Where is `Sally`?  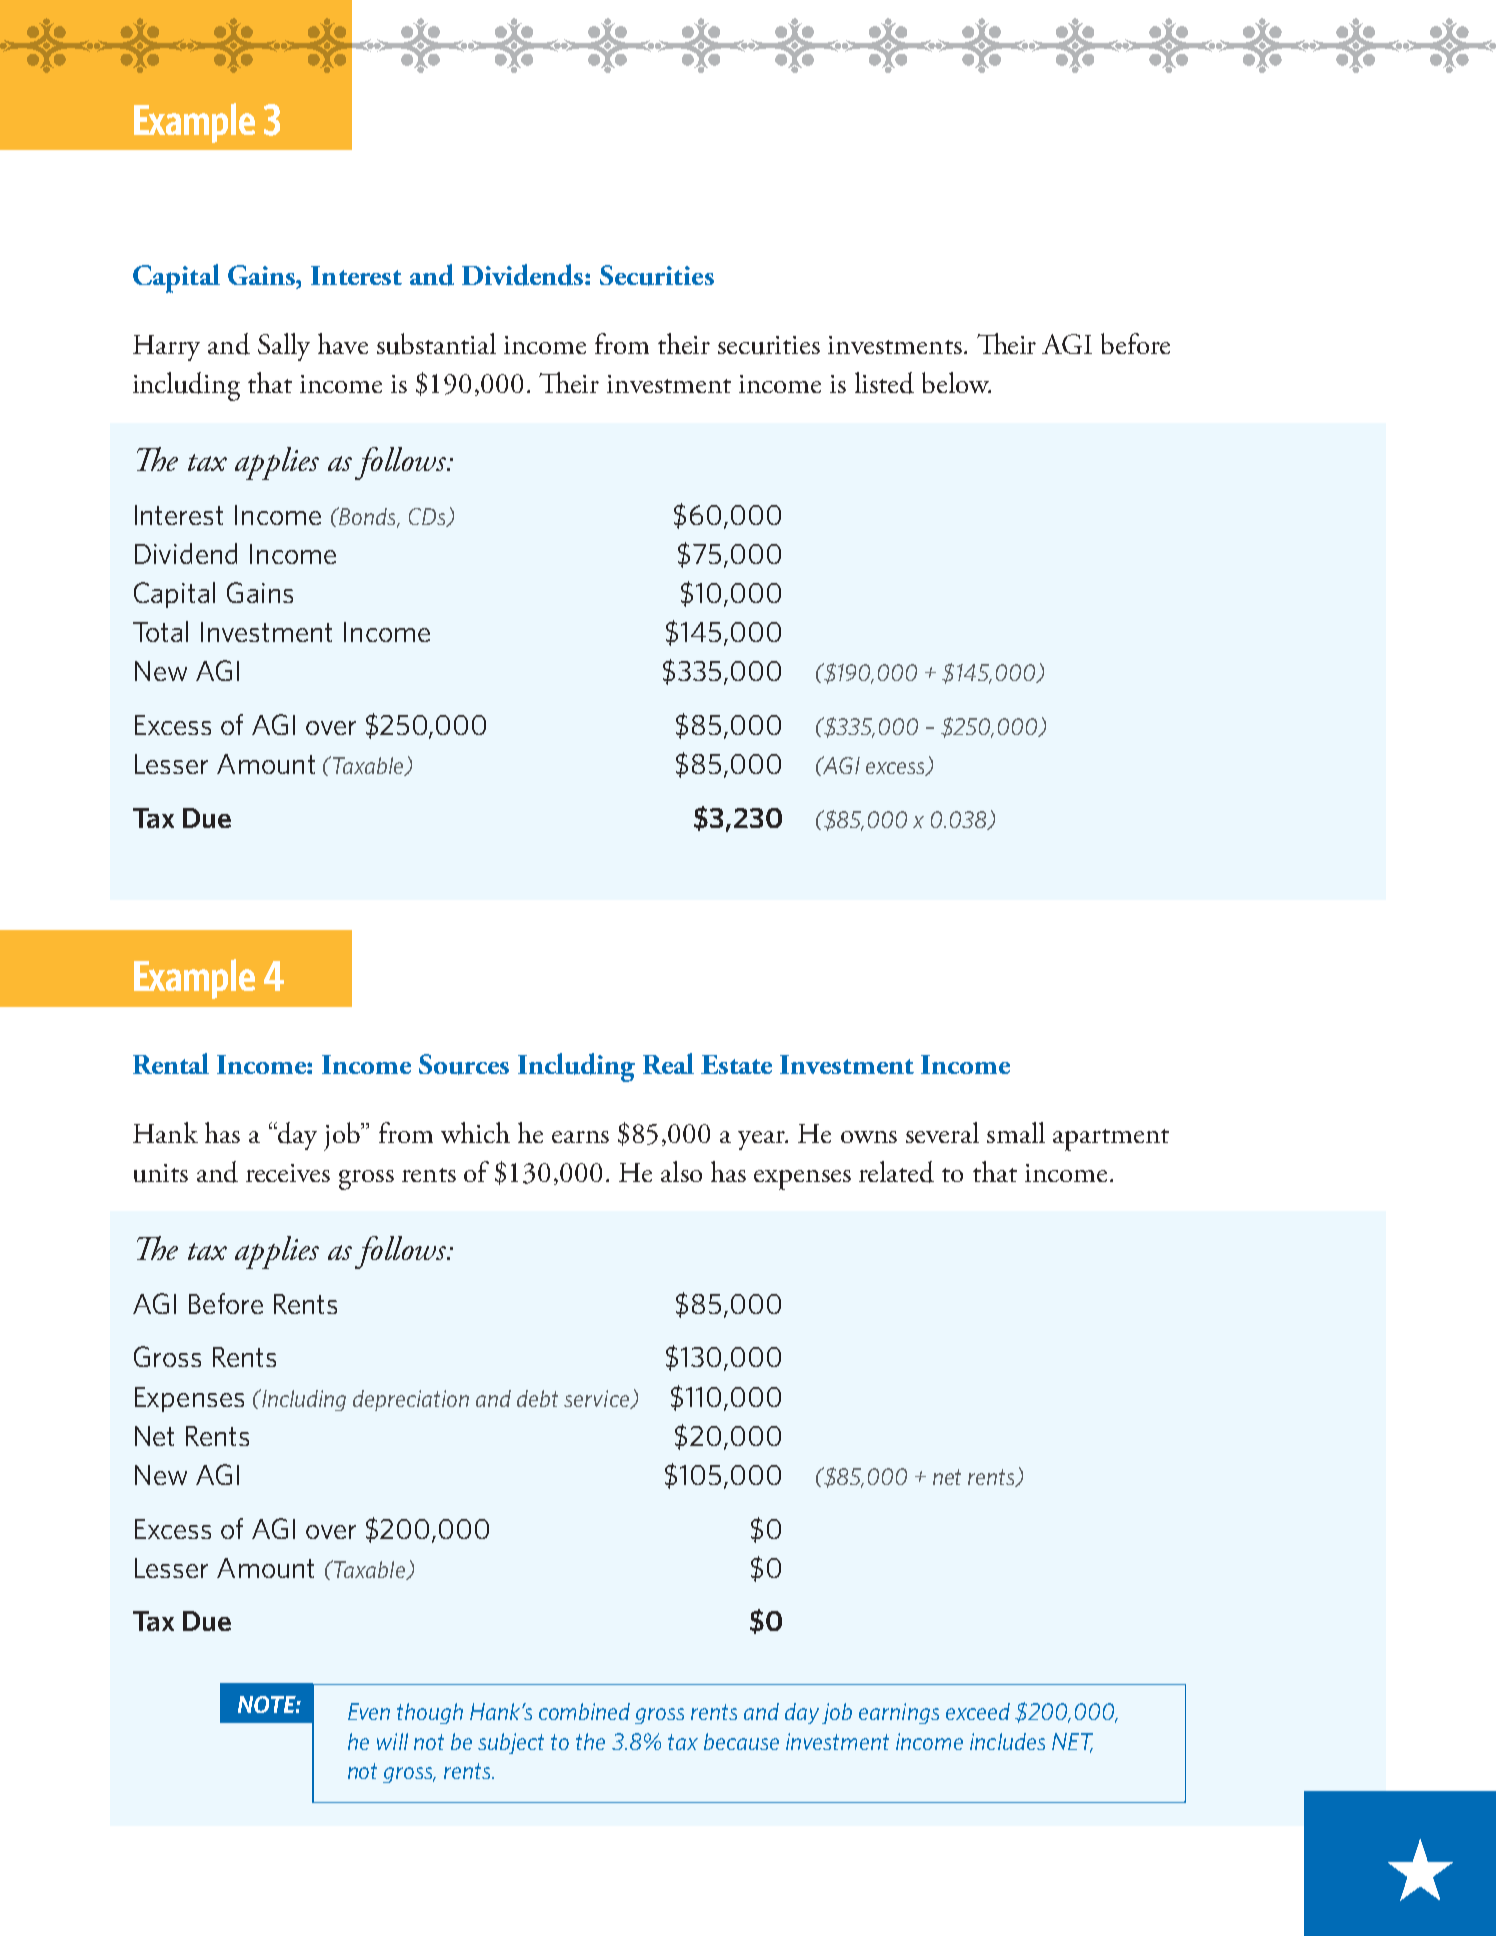 Sally is located at coordinates (284, 347).
